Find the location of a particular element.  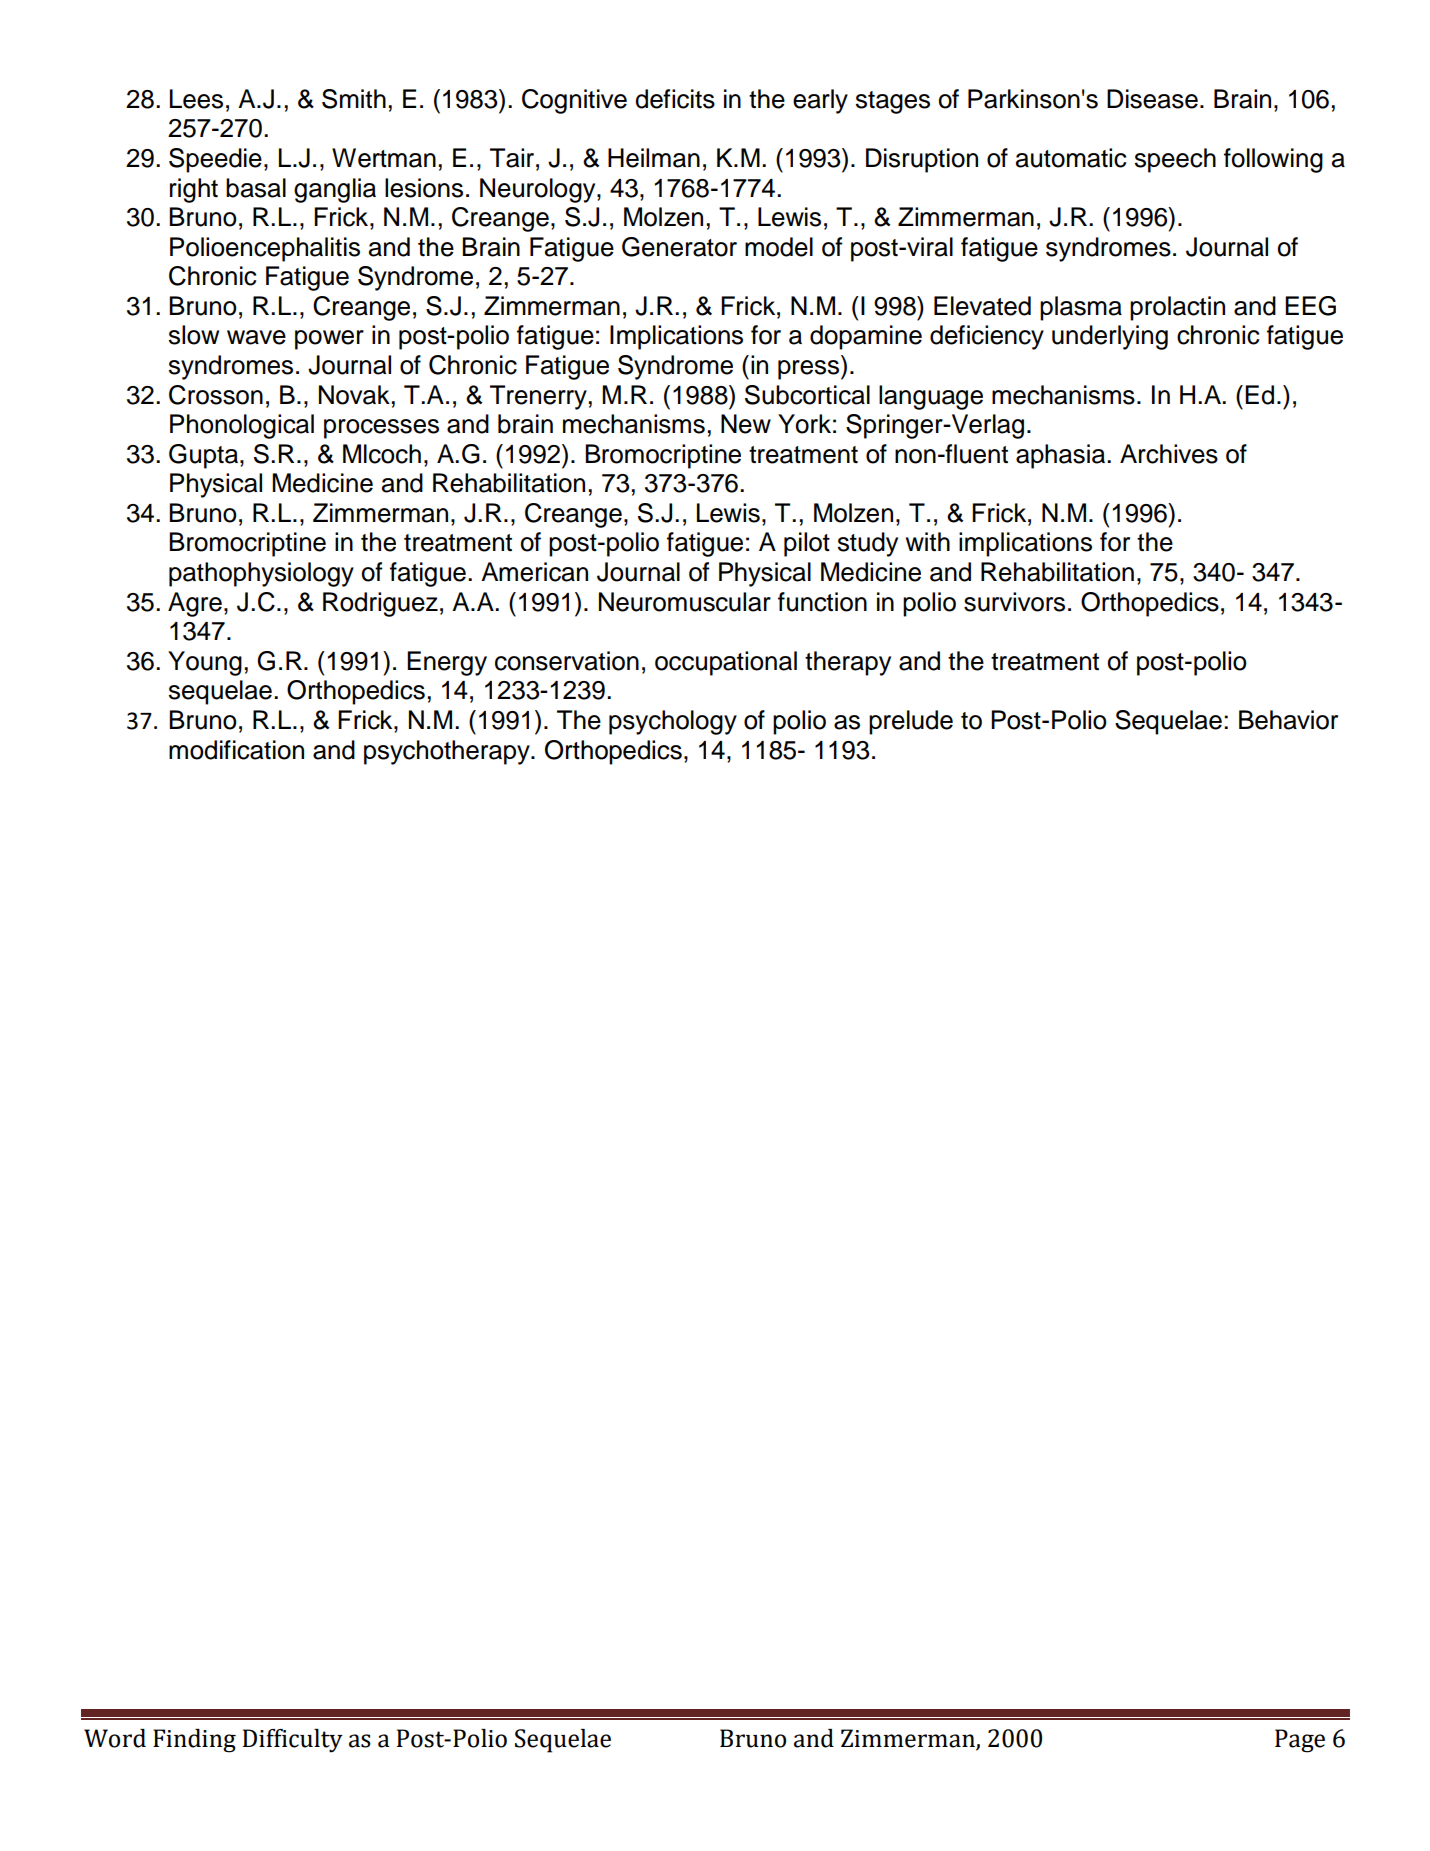

Behavior is located at coordinates (1288, 720).
